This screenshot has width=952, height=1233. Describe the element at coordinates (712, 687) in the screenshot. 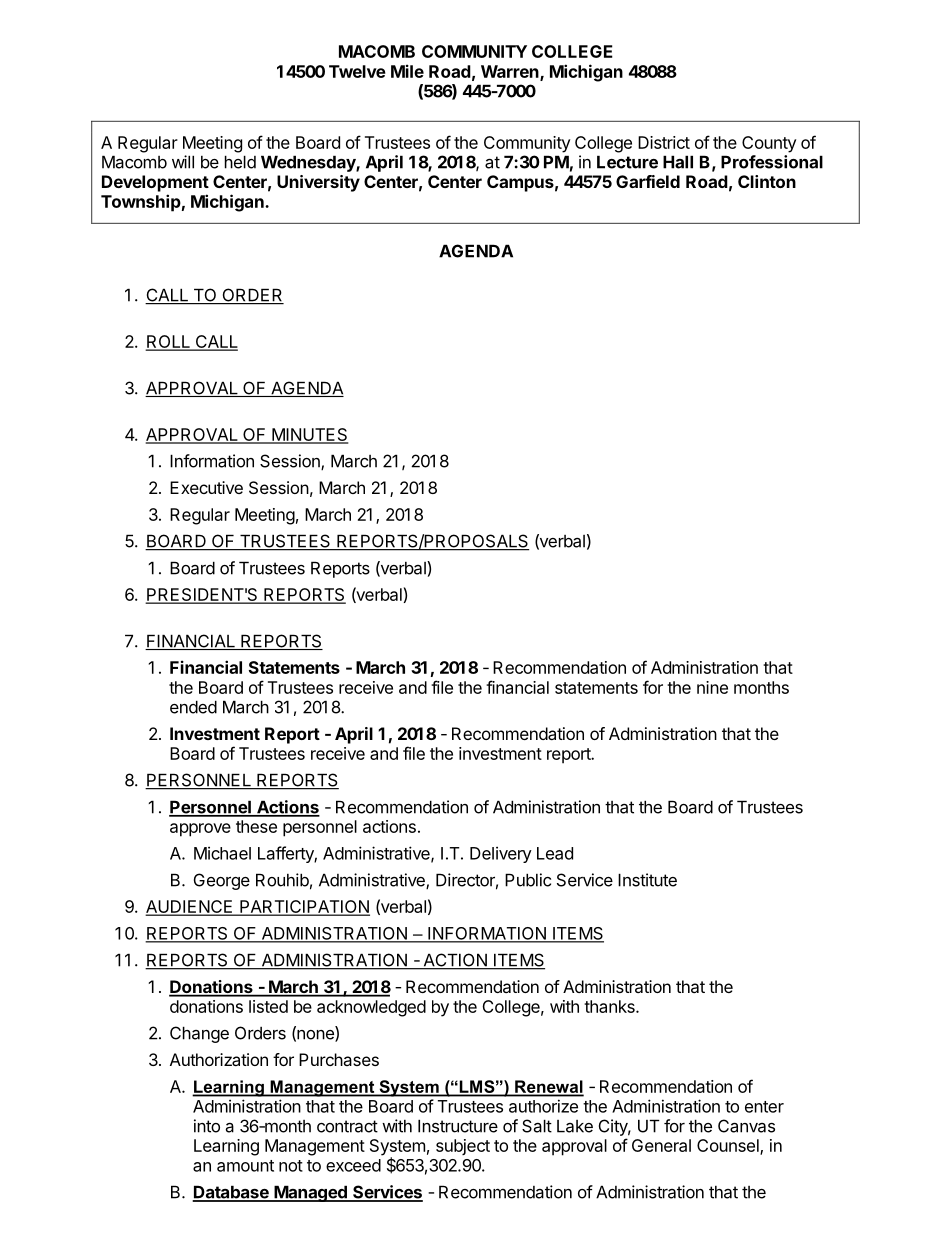

I see `nine` at that location.
